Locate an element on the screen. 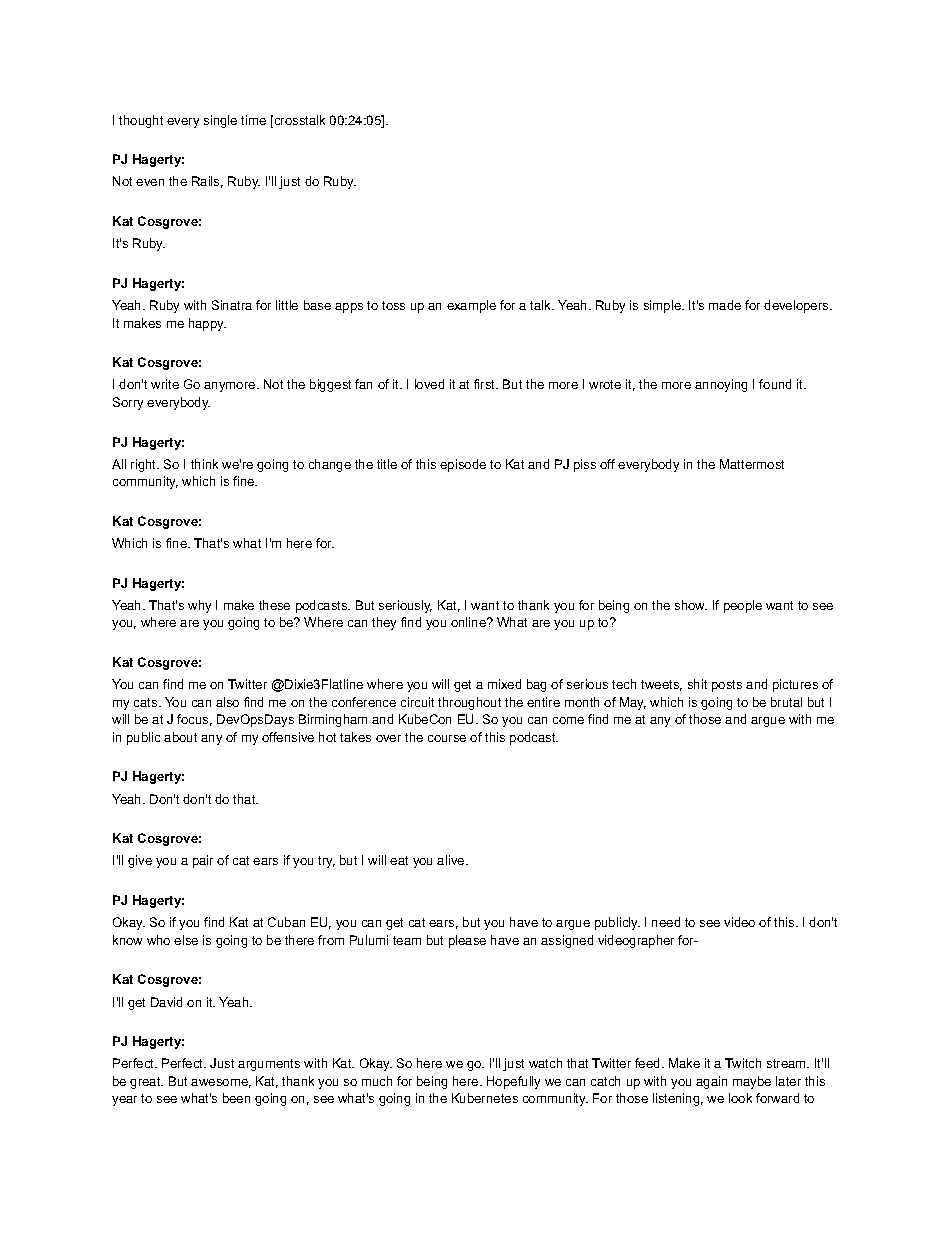 The image size is (952, 1233). again is located at coordinates (711, 1082).
